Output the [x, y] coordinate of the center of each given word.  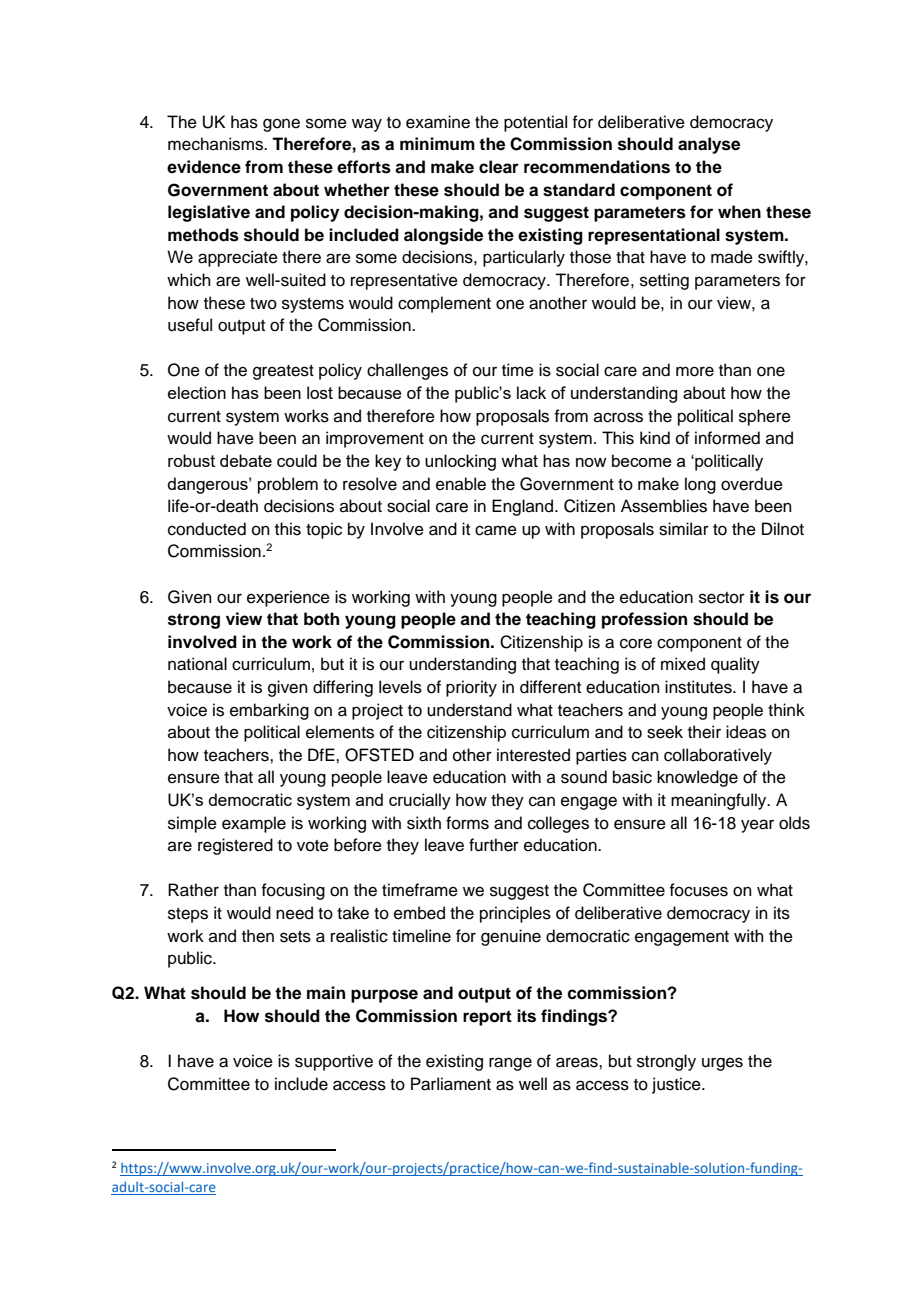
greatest [283, 372]
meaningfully [720, 801]
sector [722, 598]
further [494, 845]
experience [288, 598]
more [695, 371]
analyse [709, 145]
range [510, 1064]
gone [281, 125]
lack [531, 392]
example [254, 824]
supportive [334, 1062]
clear [499, 167]
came [496, 530]
